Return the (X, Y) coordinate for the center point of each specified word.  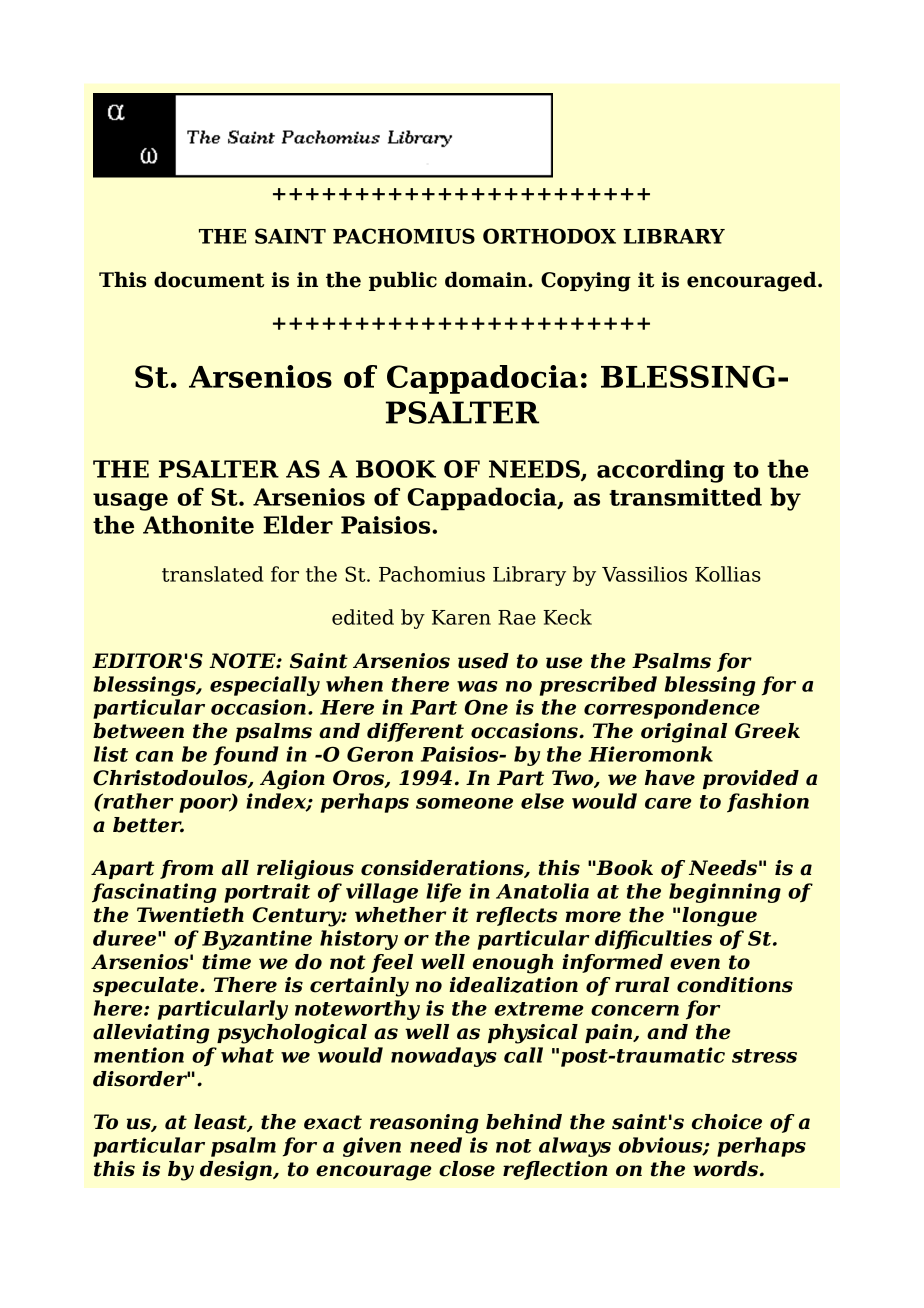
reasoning (424, 1124)
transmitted (685, 496)
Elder (298, 524)
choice (727, 1122)
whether (400, 915)
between (138, 731)
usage (130, 502)
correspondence (672, 709)
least (221, 1123)
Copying (586, 282)
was (477, 686)
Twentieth (190, 915)
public (403, 281)
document (209, 280)
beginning (725, 893)
